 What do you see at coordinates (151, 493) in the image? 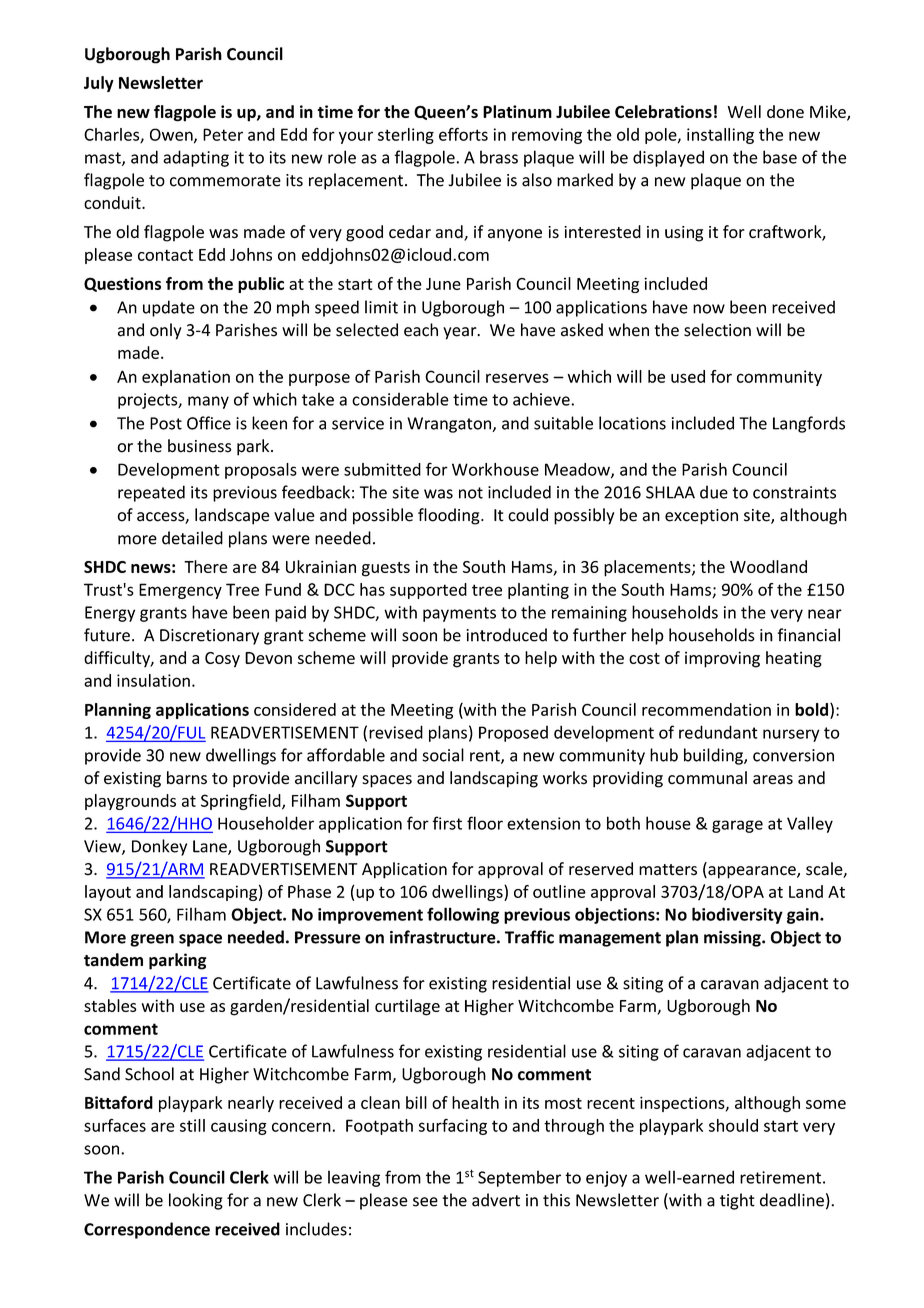
I see `repeated` at bounding box center [151, 493].
